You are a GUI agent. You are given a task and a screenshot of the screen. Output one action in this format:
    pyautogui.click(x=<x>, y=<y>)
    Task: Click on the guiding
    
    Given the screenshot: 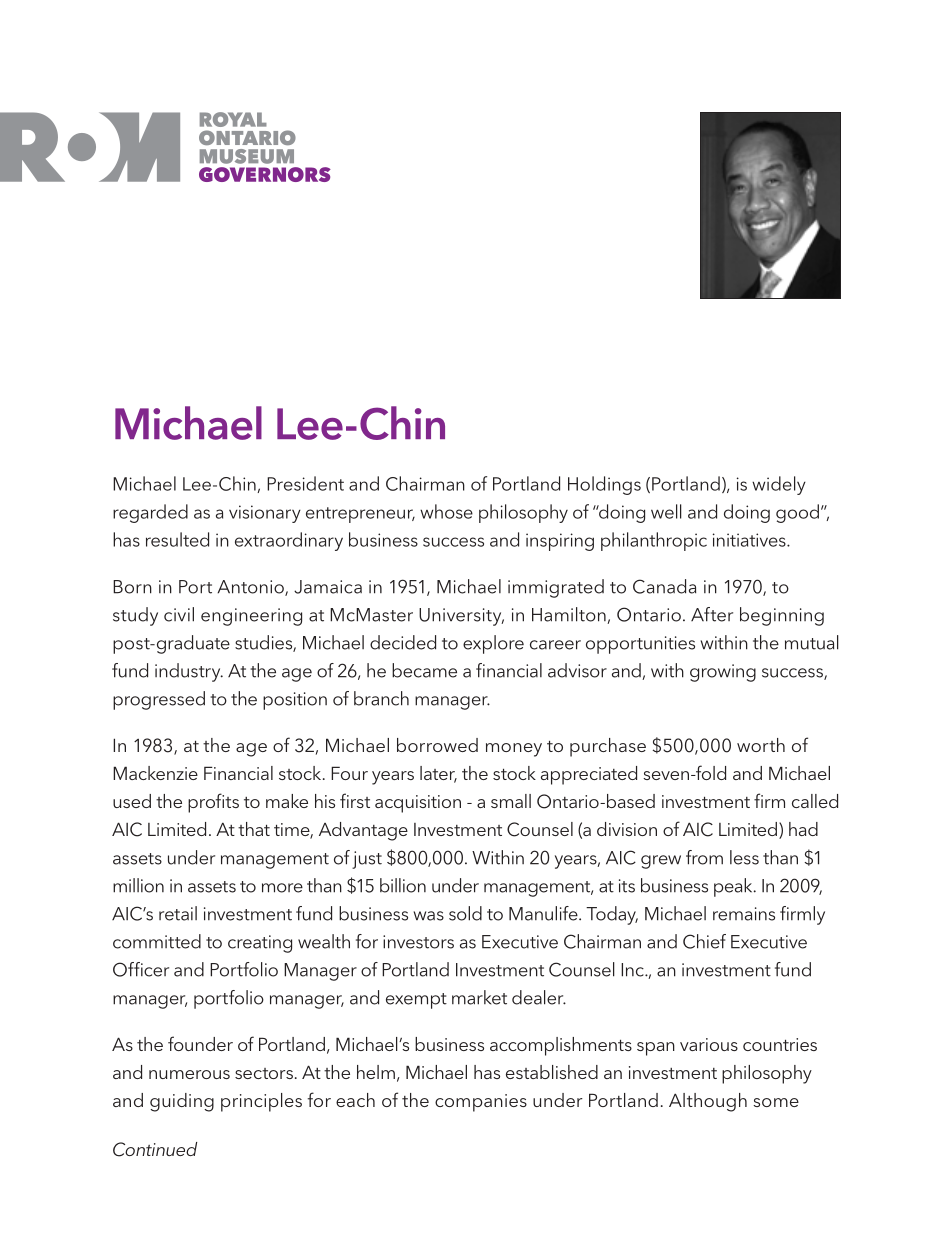 What is the action you would take?
    pyautogui.click(x=182, y=1102)
